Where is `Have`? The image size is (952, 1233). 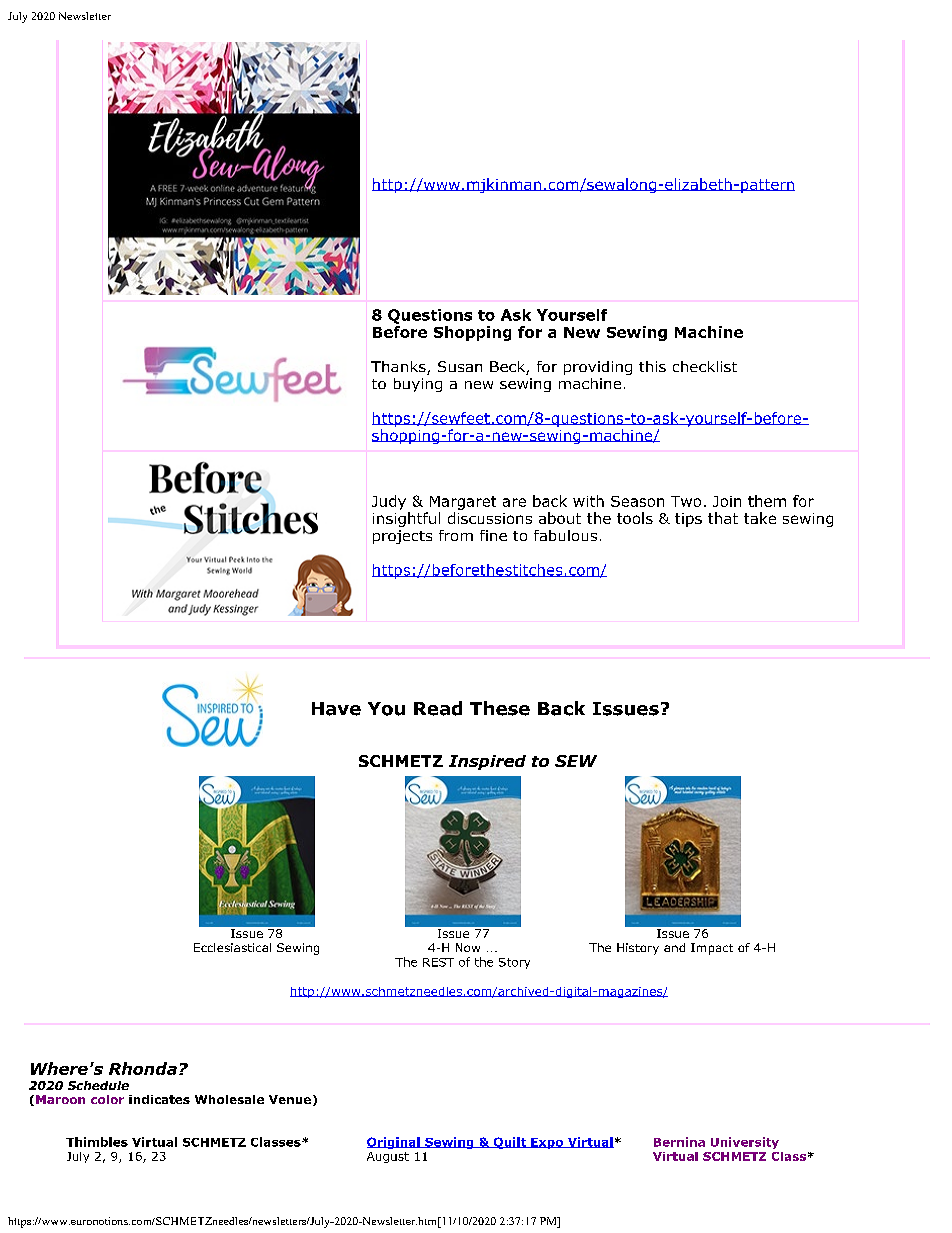
Have is located at coordinates (336, 709).
